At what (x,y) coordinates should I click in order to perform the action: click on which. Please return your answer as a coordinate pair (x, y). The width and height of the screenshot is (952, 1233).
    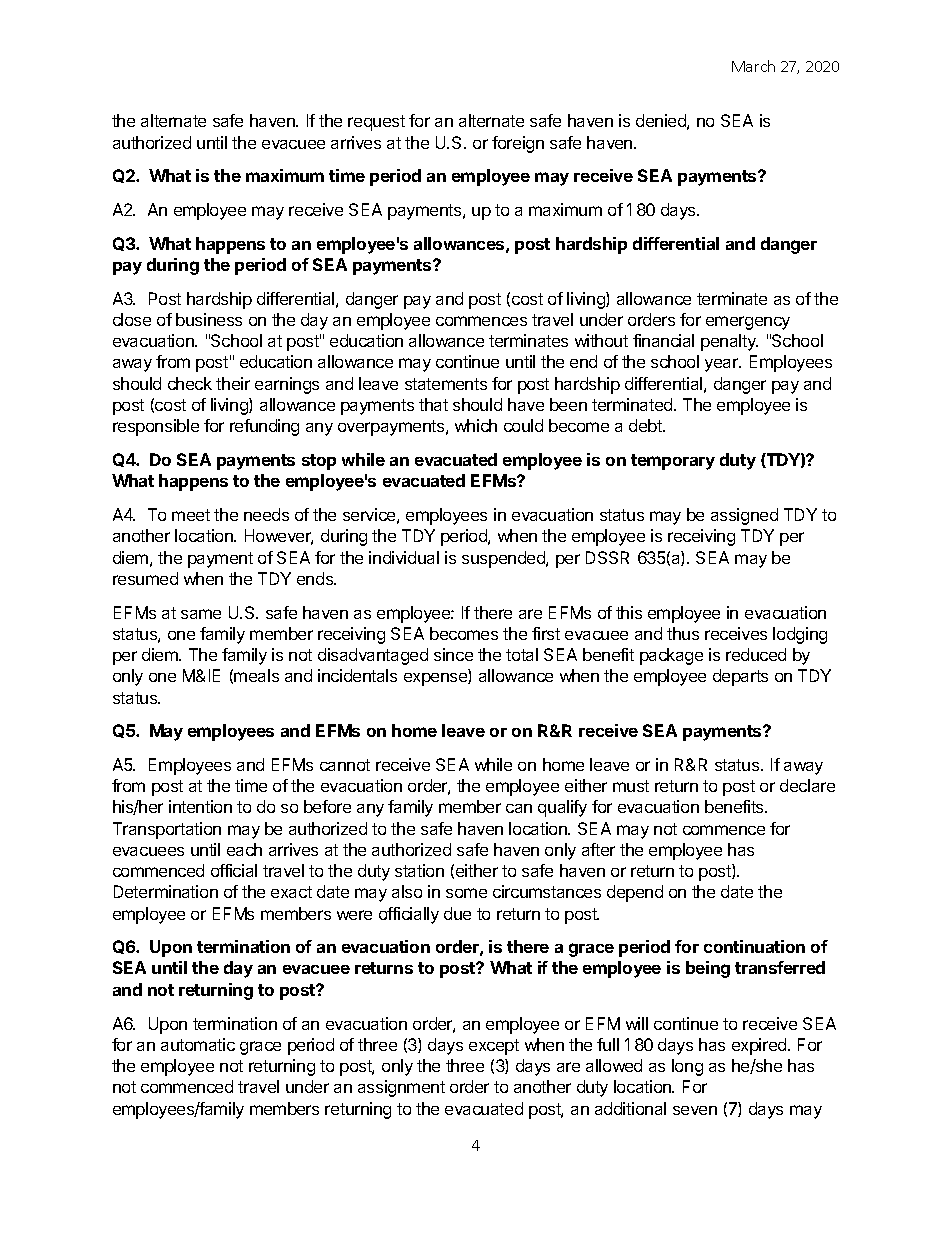
    Looking at the image, I should click on (476, 425).
